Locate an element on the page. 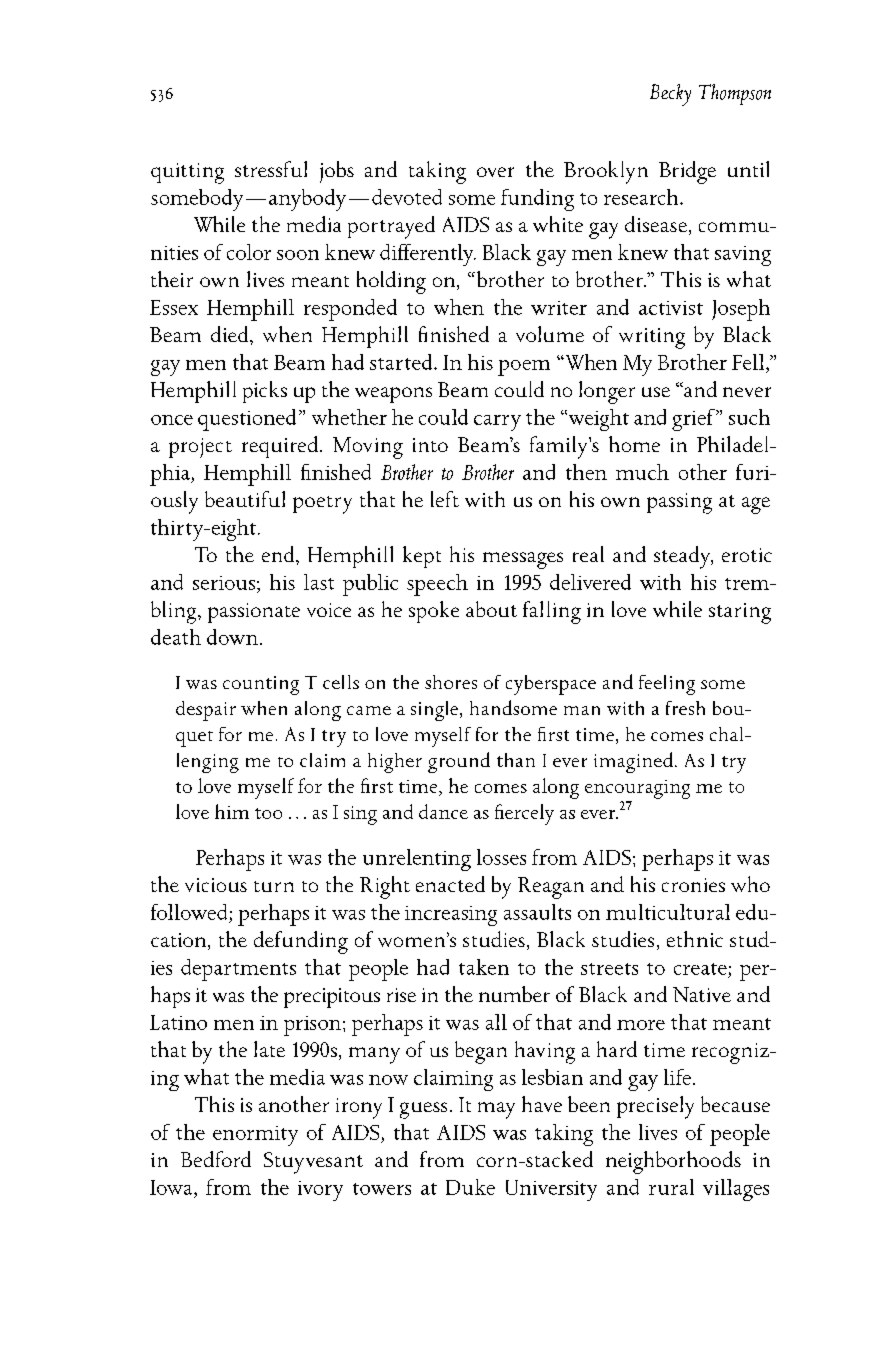 The height and width of the image is (1345, 896). Duke is located at coordinates (470, 1187).
